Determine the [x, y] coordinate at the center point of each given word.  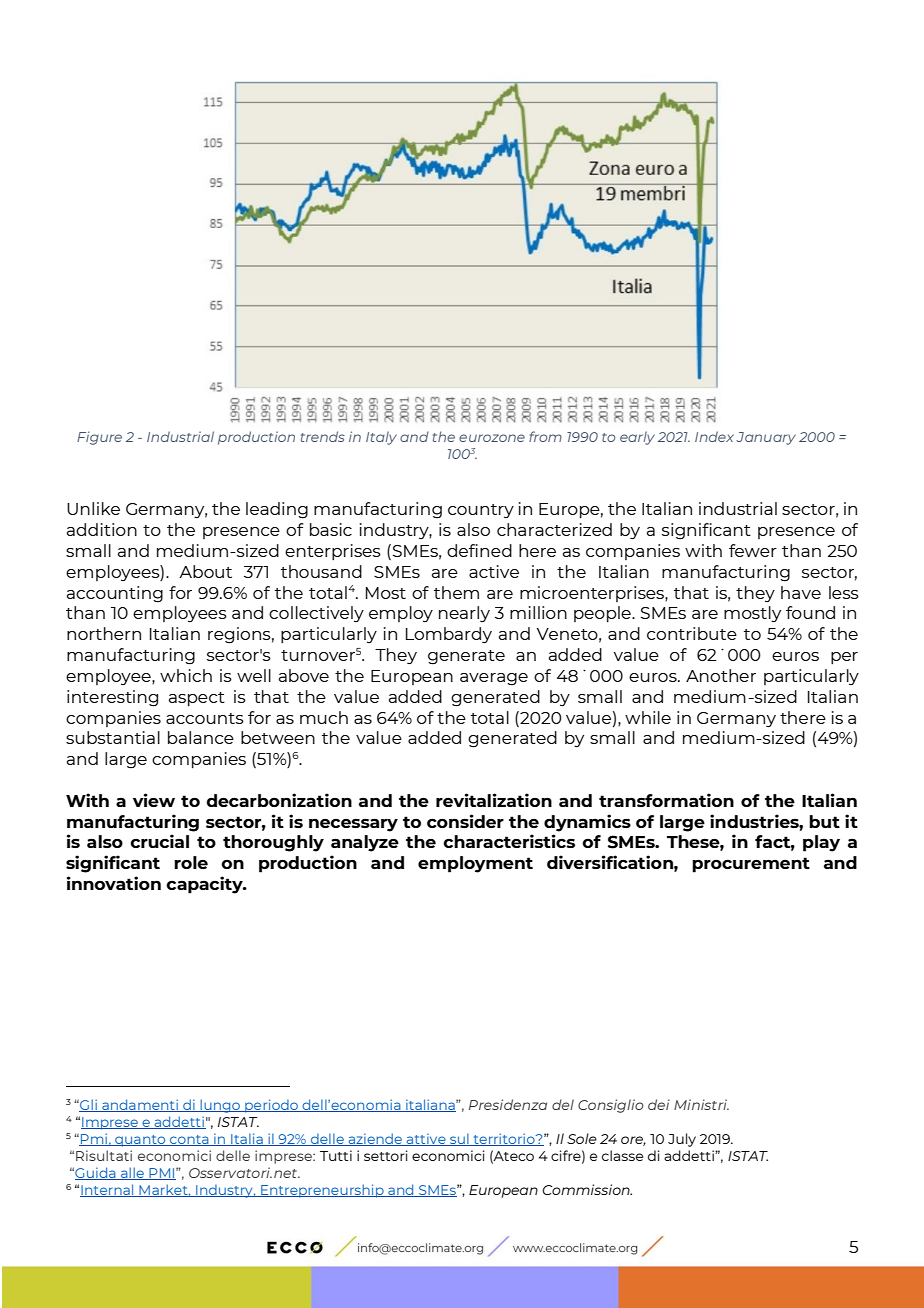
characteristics [509, 841]
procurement [751, 865]
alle [133, 1173]
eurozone [492, 438]
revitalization [494, 800]
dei [659, 1104]
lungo [220, 1106]
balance [201, 737]
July [682, 1140]
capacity [205, 885]
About [205, 571]
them [456, 592]
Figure [99, 438]
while [648, 717]
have [801, 592]
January [766, 438]
